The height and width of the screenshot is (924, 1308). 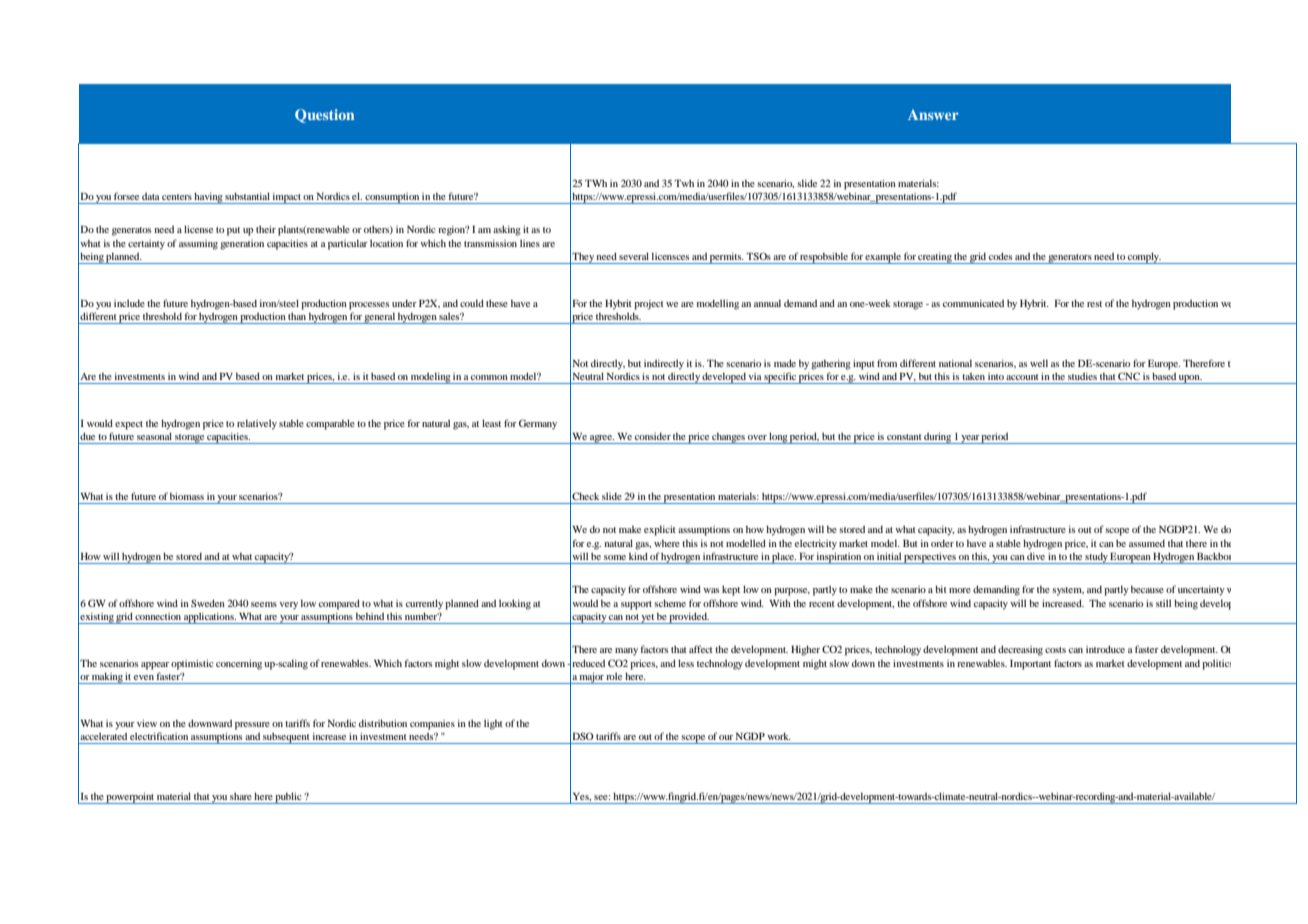 I want to click on work, so click(x=779, y=736).
